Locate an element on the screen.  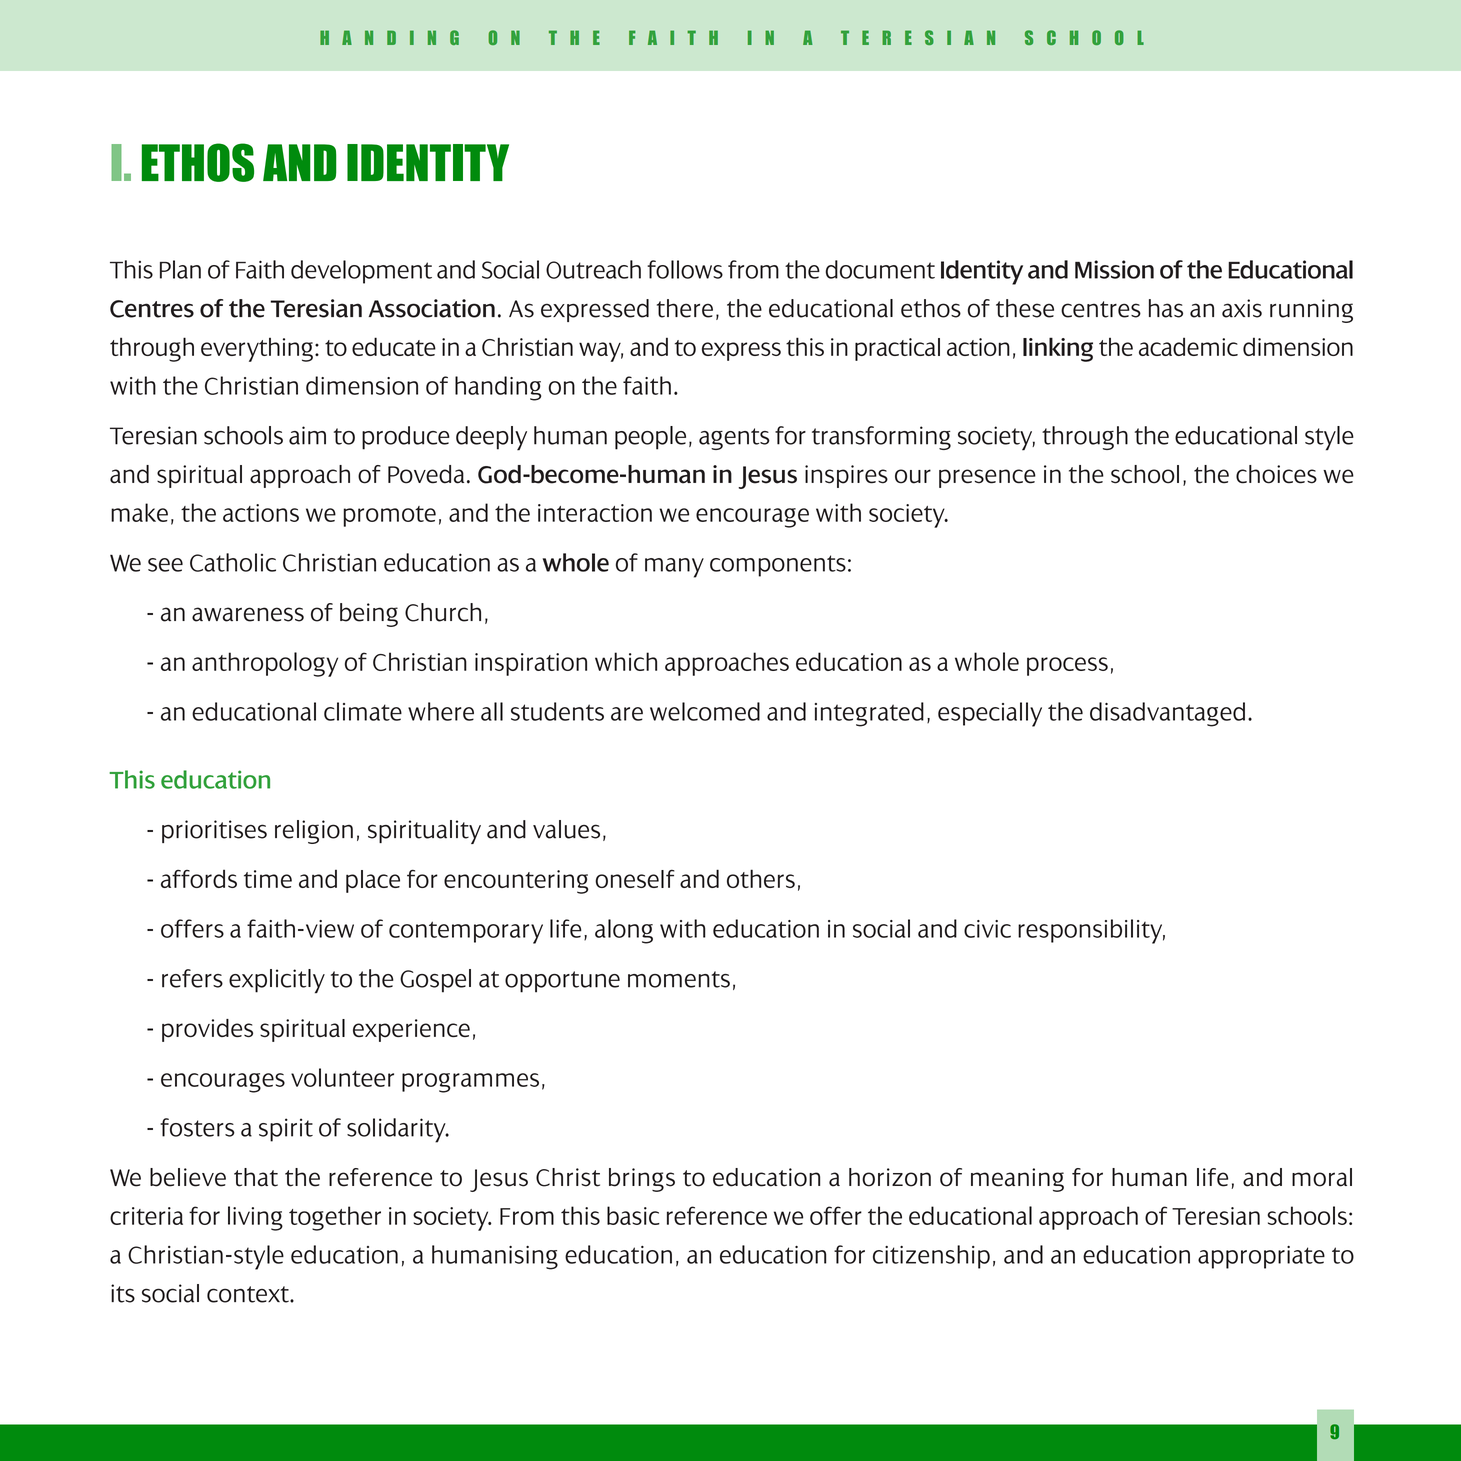
responsibility is located at coordinates (1091, 931).
